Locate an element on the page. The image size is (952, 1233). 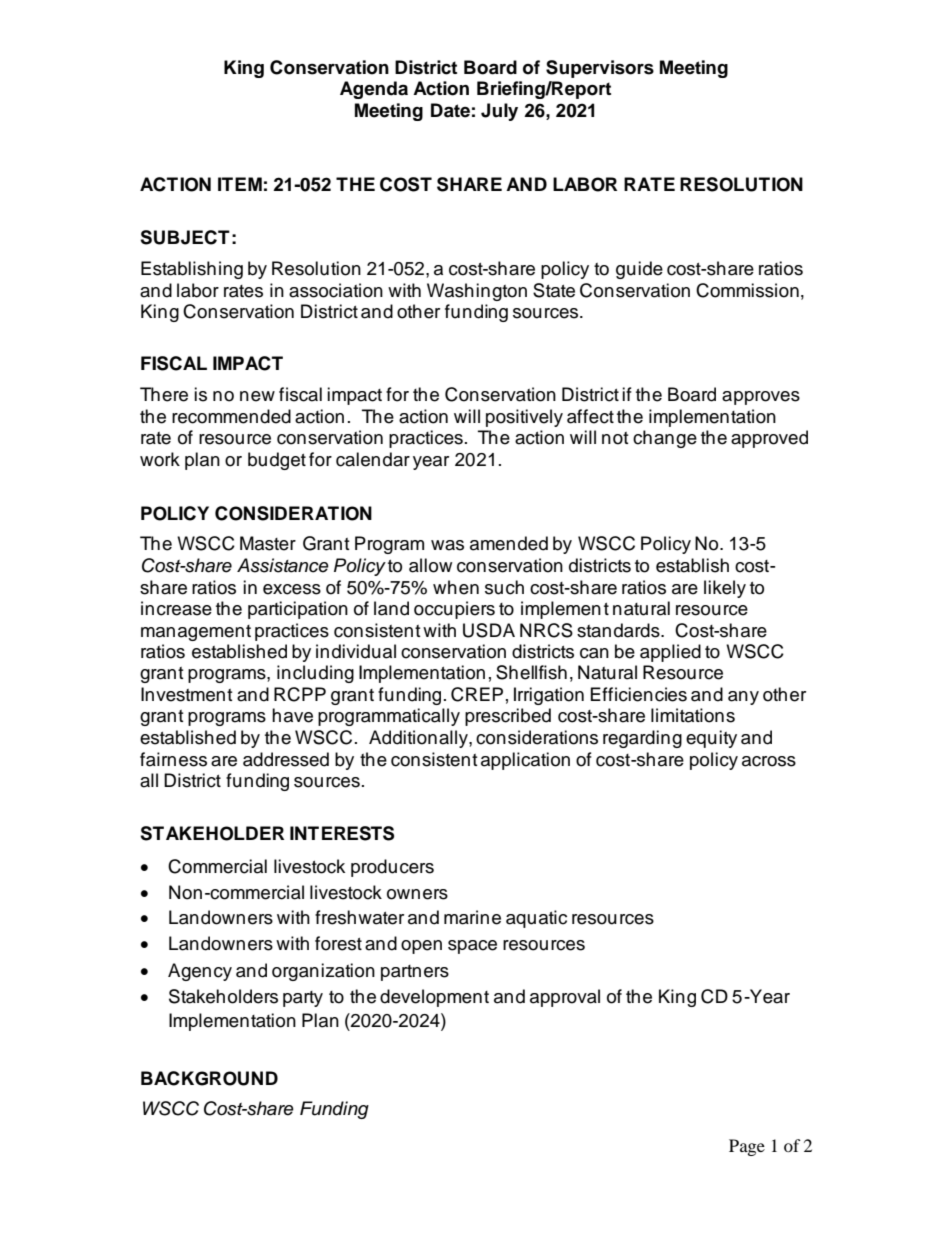
management is located at coordinates (196, 633).
